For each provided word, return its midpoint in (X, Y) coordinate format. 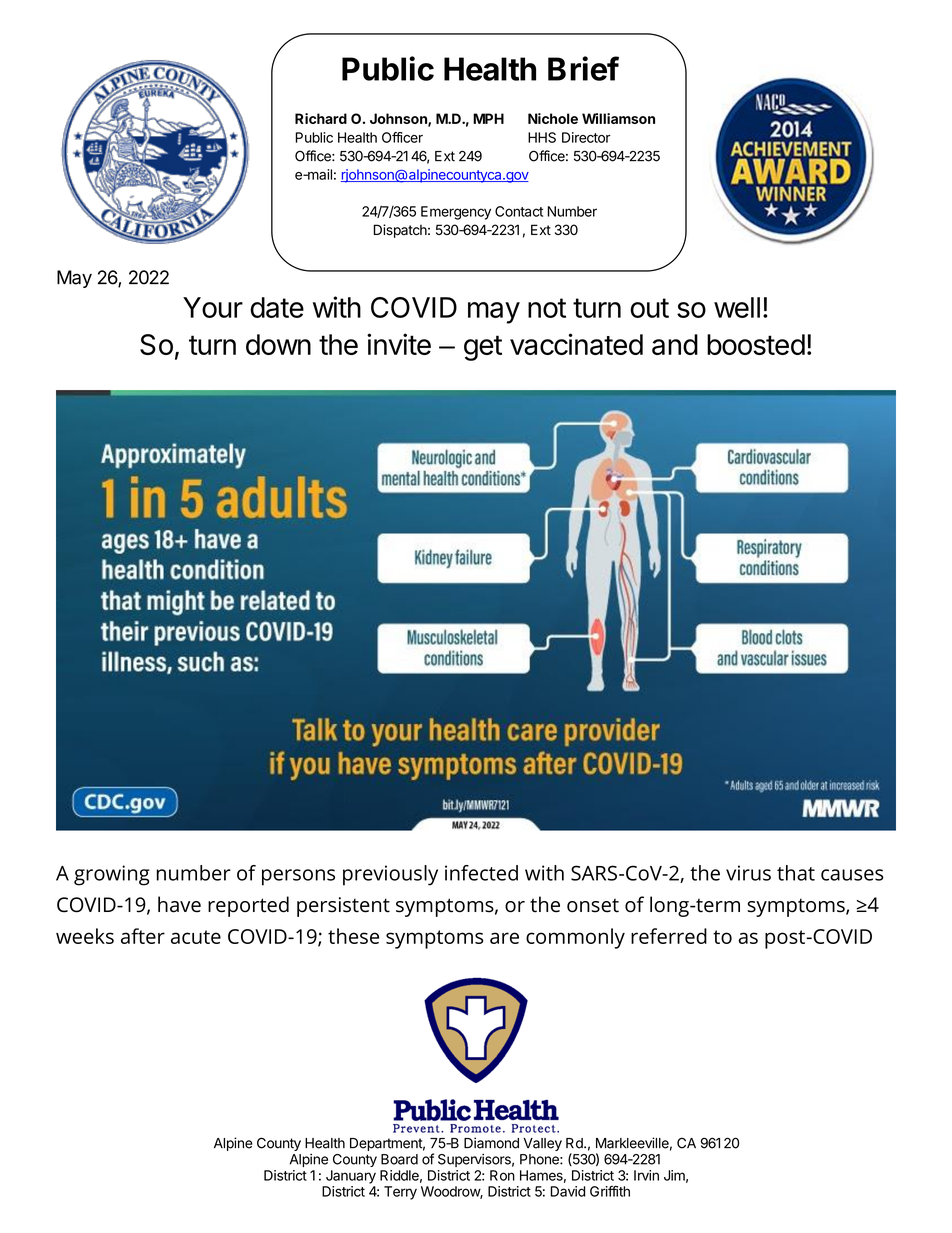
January (351, 1177)
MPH (488, 118)
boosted (756, 344)
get (483, 348)
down (278, 344)
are (504, 938)
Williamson (618, 118)
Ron (502, 1175)
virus (748, 873)
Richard (321, 118)
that (796, 873)
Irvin (646, 1175)
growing (112, 875)
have (179, 904)
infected (481, 873)
